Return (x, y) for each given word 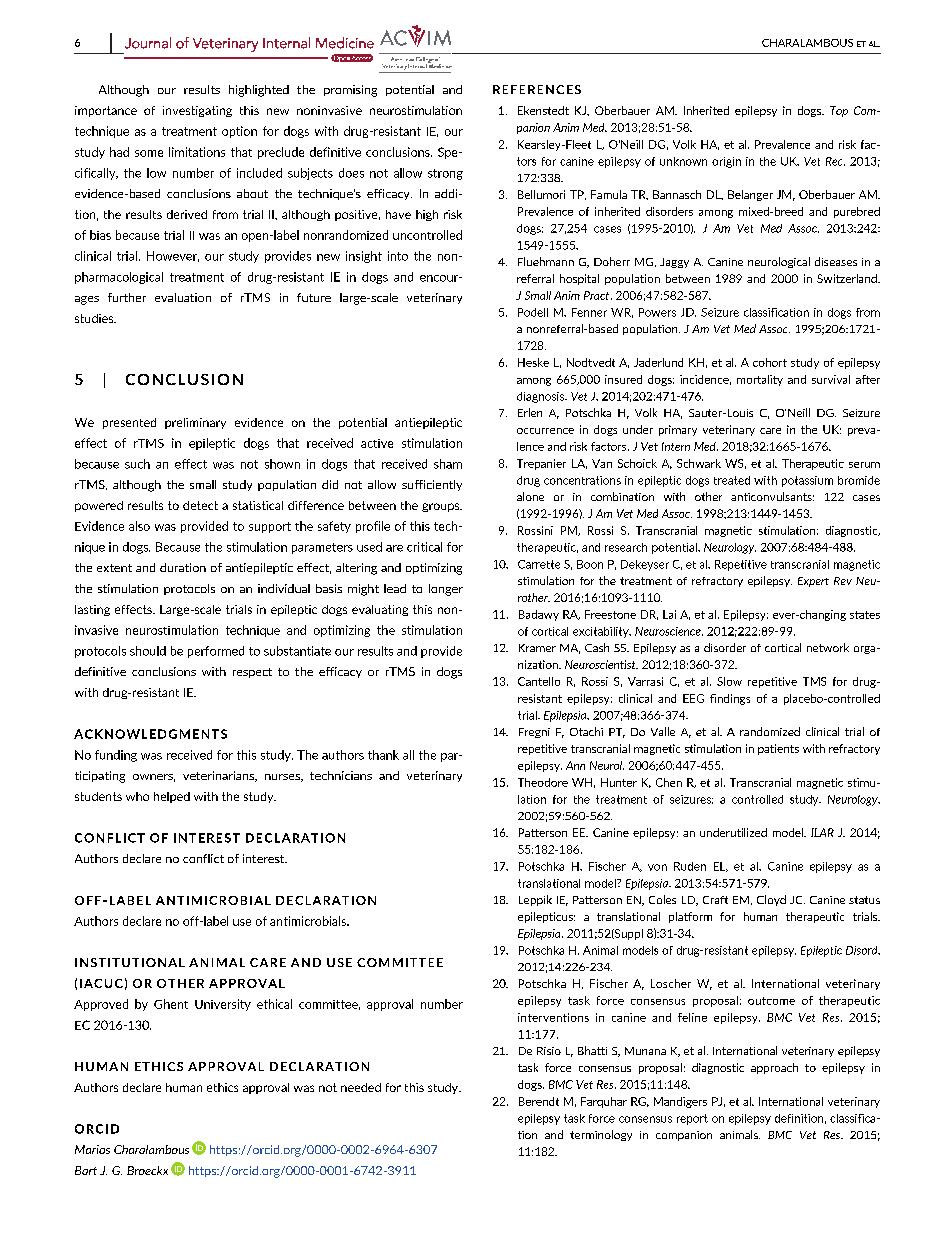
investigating (197, 111)
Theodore (543, 782)
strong (445, 174)
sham (448, 464)
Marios (92, 1149)
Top (839, 111)
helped (172, 797)
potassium (807, 481)
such (137, 464)
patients (778, 749)
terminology (601, 1135)
